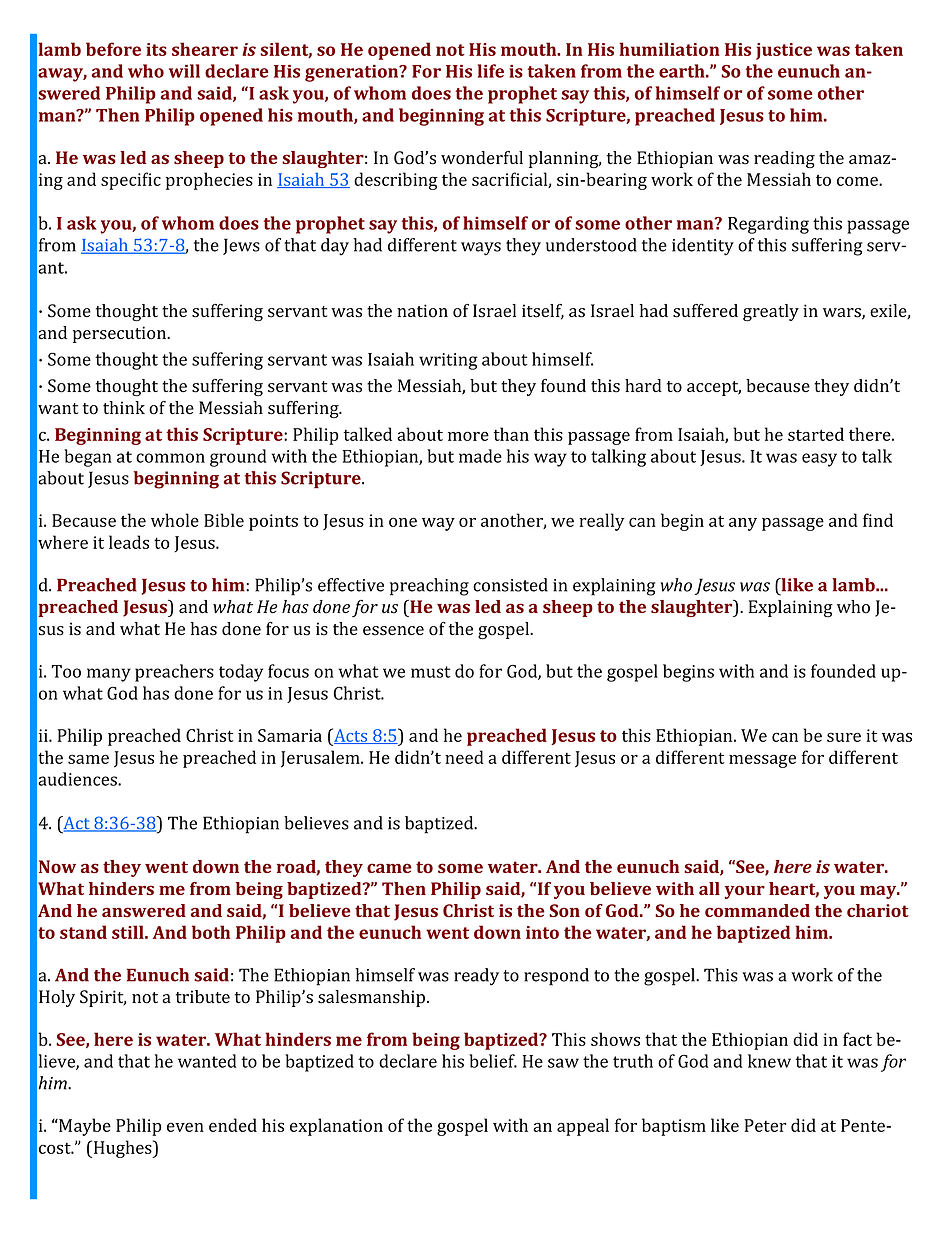 Image resolution: width=952 pixels, height=1233 pixels. Describe the element at coordinates (493, 1061) in the screenshot. I see `belief` at that location.
